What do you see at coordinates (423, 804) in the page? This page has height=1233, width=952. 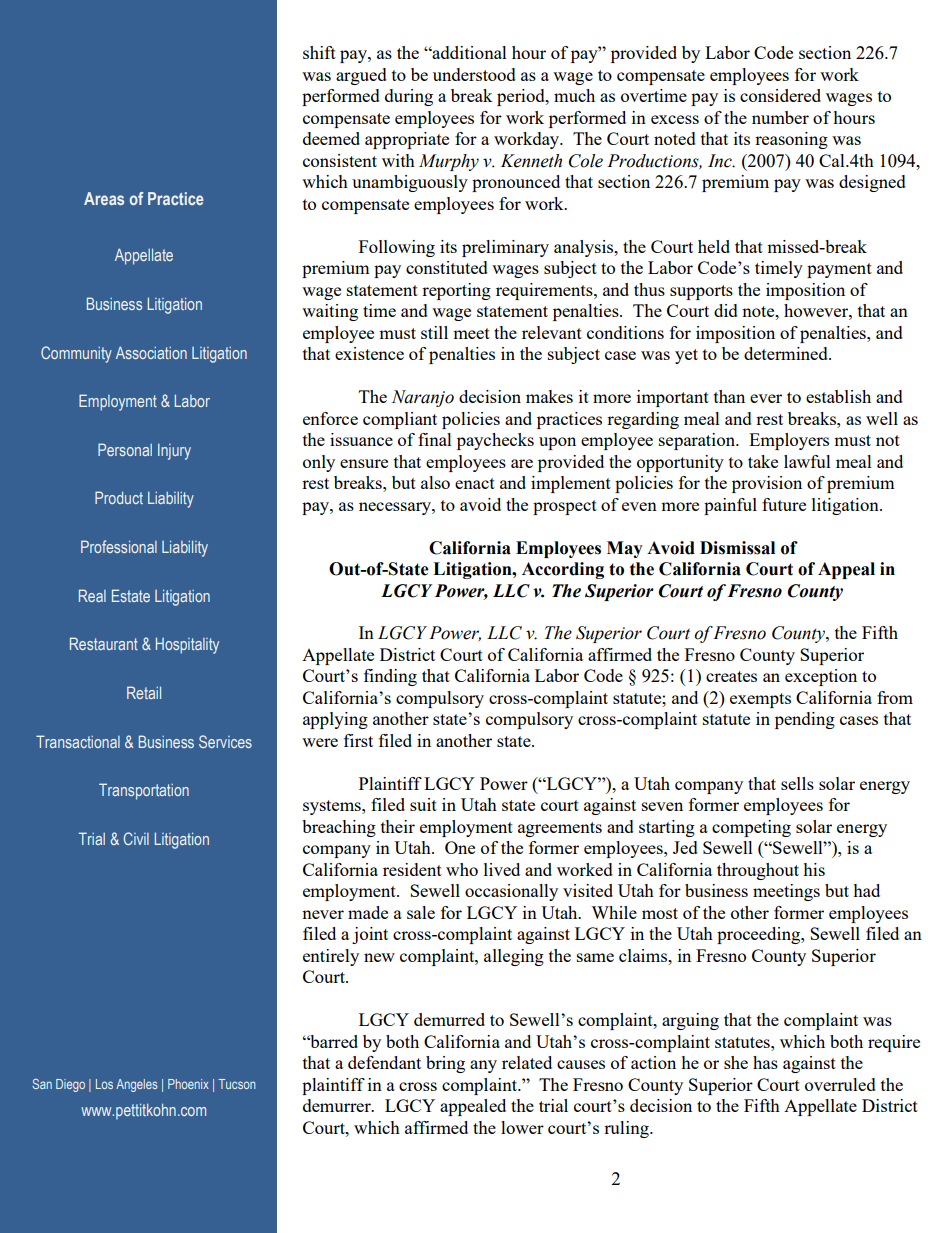 I see `suit` at bounding box center [423, 804].
